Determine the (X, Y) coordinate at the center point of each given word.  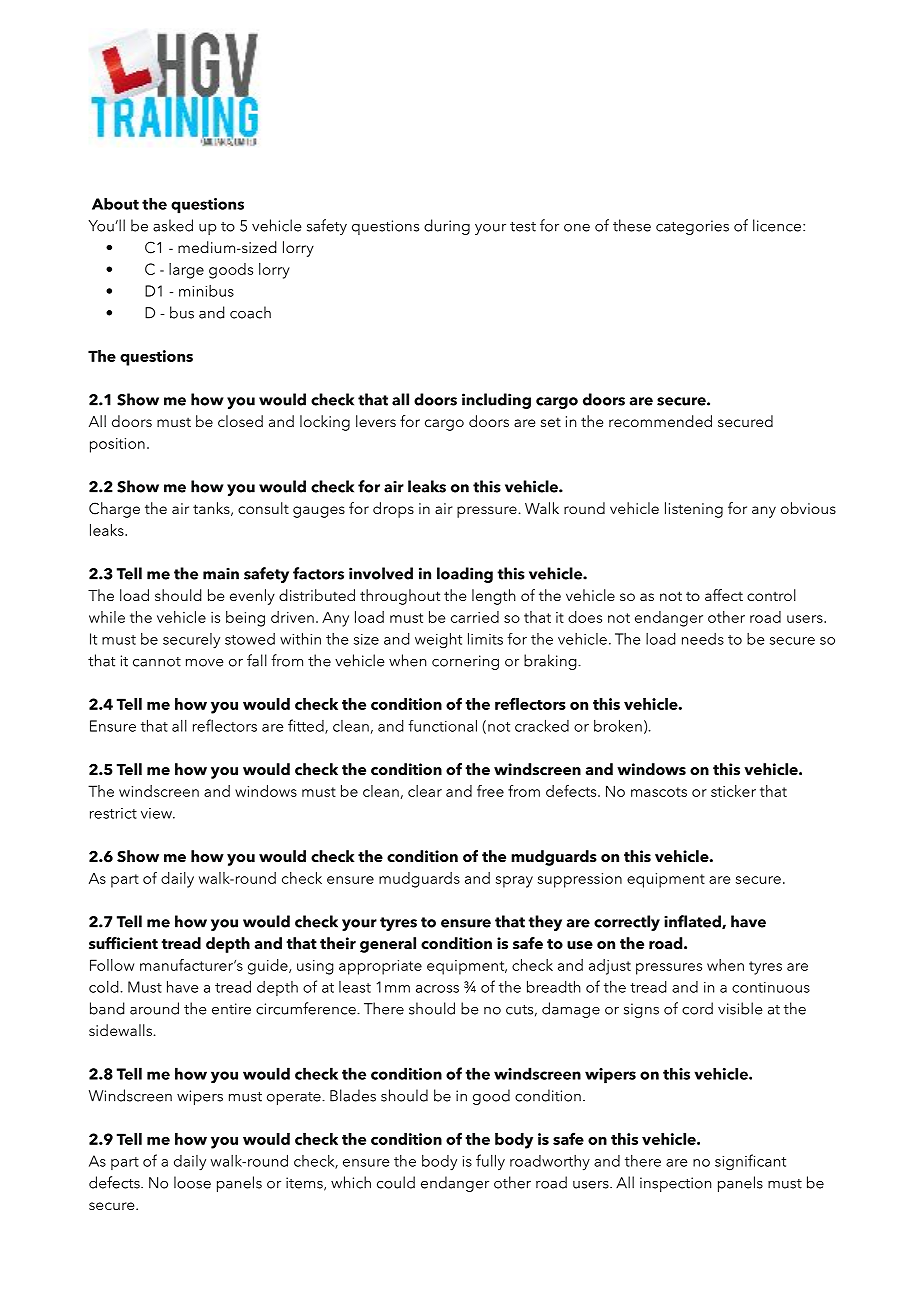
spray (514, 882)
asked (173, 225)
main (221, 573)
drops (393, 510)
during (447, 227)
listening (694, 510)
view (157, 813)
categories (692, 227)
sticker (733, 791)
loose (192, 1182)
